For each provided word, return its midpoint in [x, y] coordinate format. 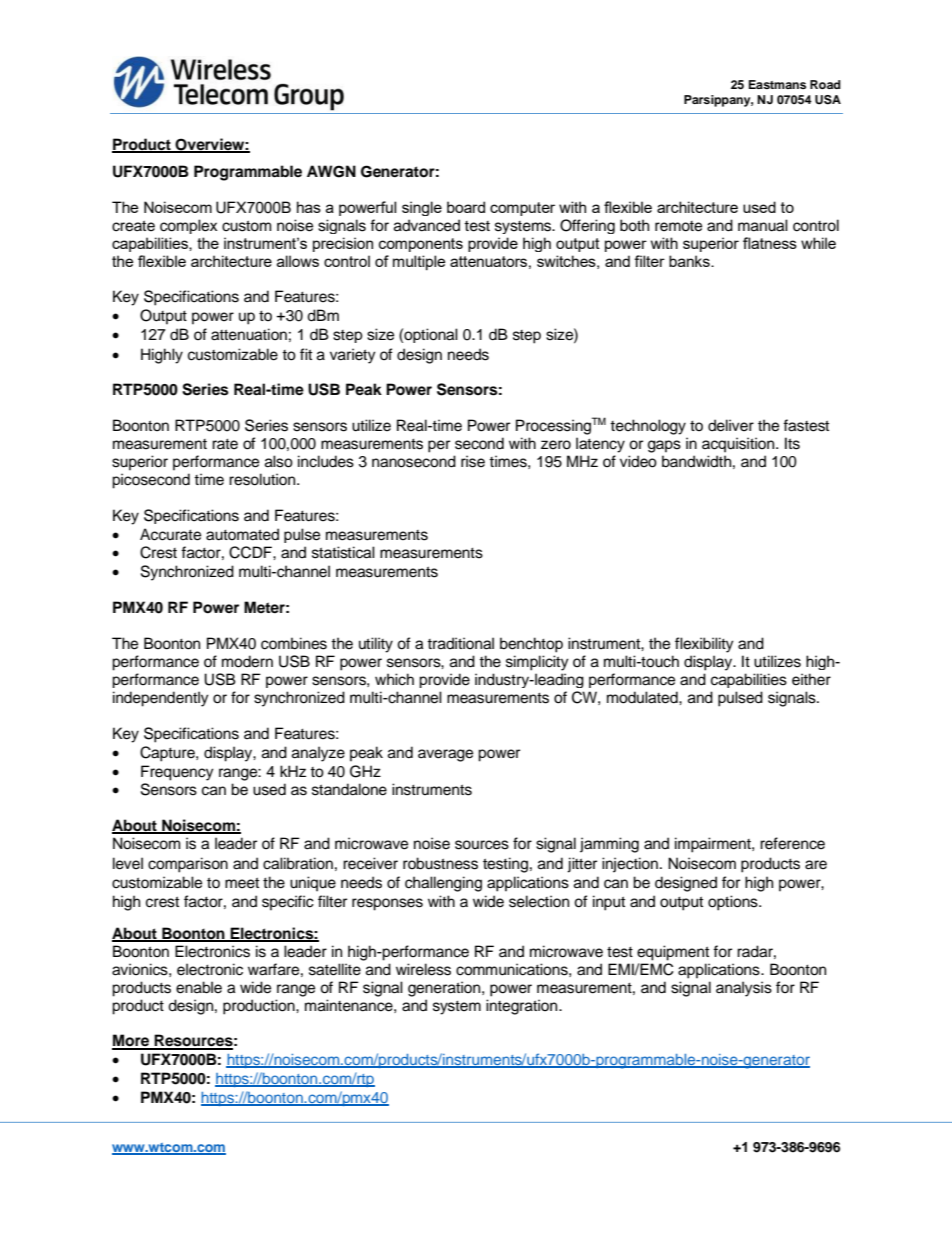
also [279, 461]
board [466, 207]
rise [473, 461]
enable [199, 987]
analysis [744, 989]
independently [161, 699]
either [811, 679]
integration [523, 1007]
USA [828, 100]
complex [188, 226]
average [445, 755]
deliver [731, 425]
